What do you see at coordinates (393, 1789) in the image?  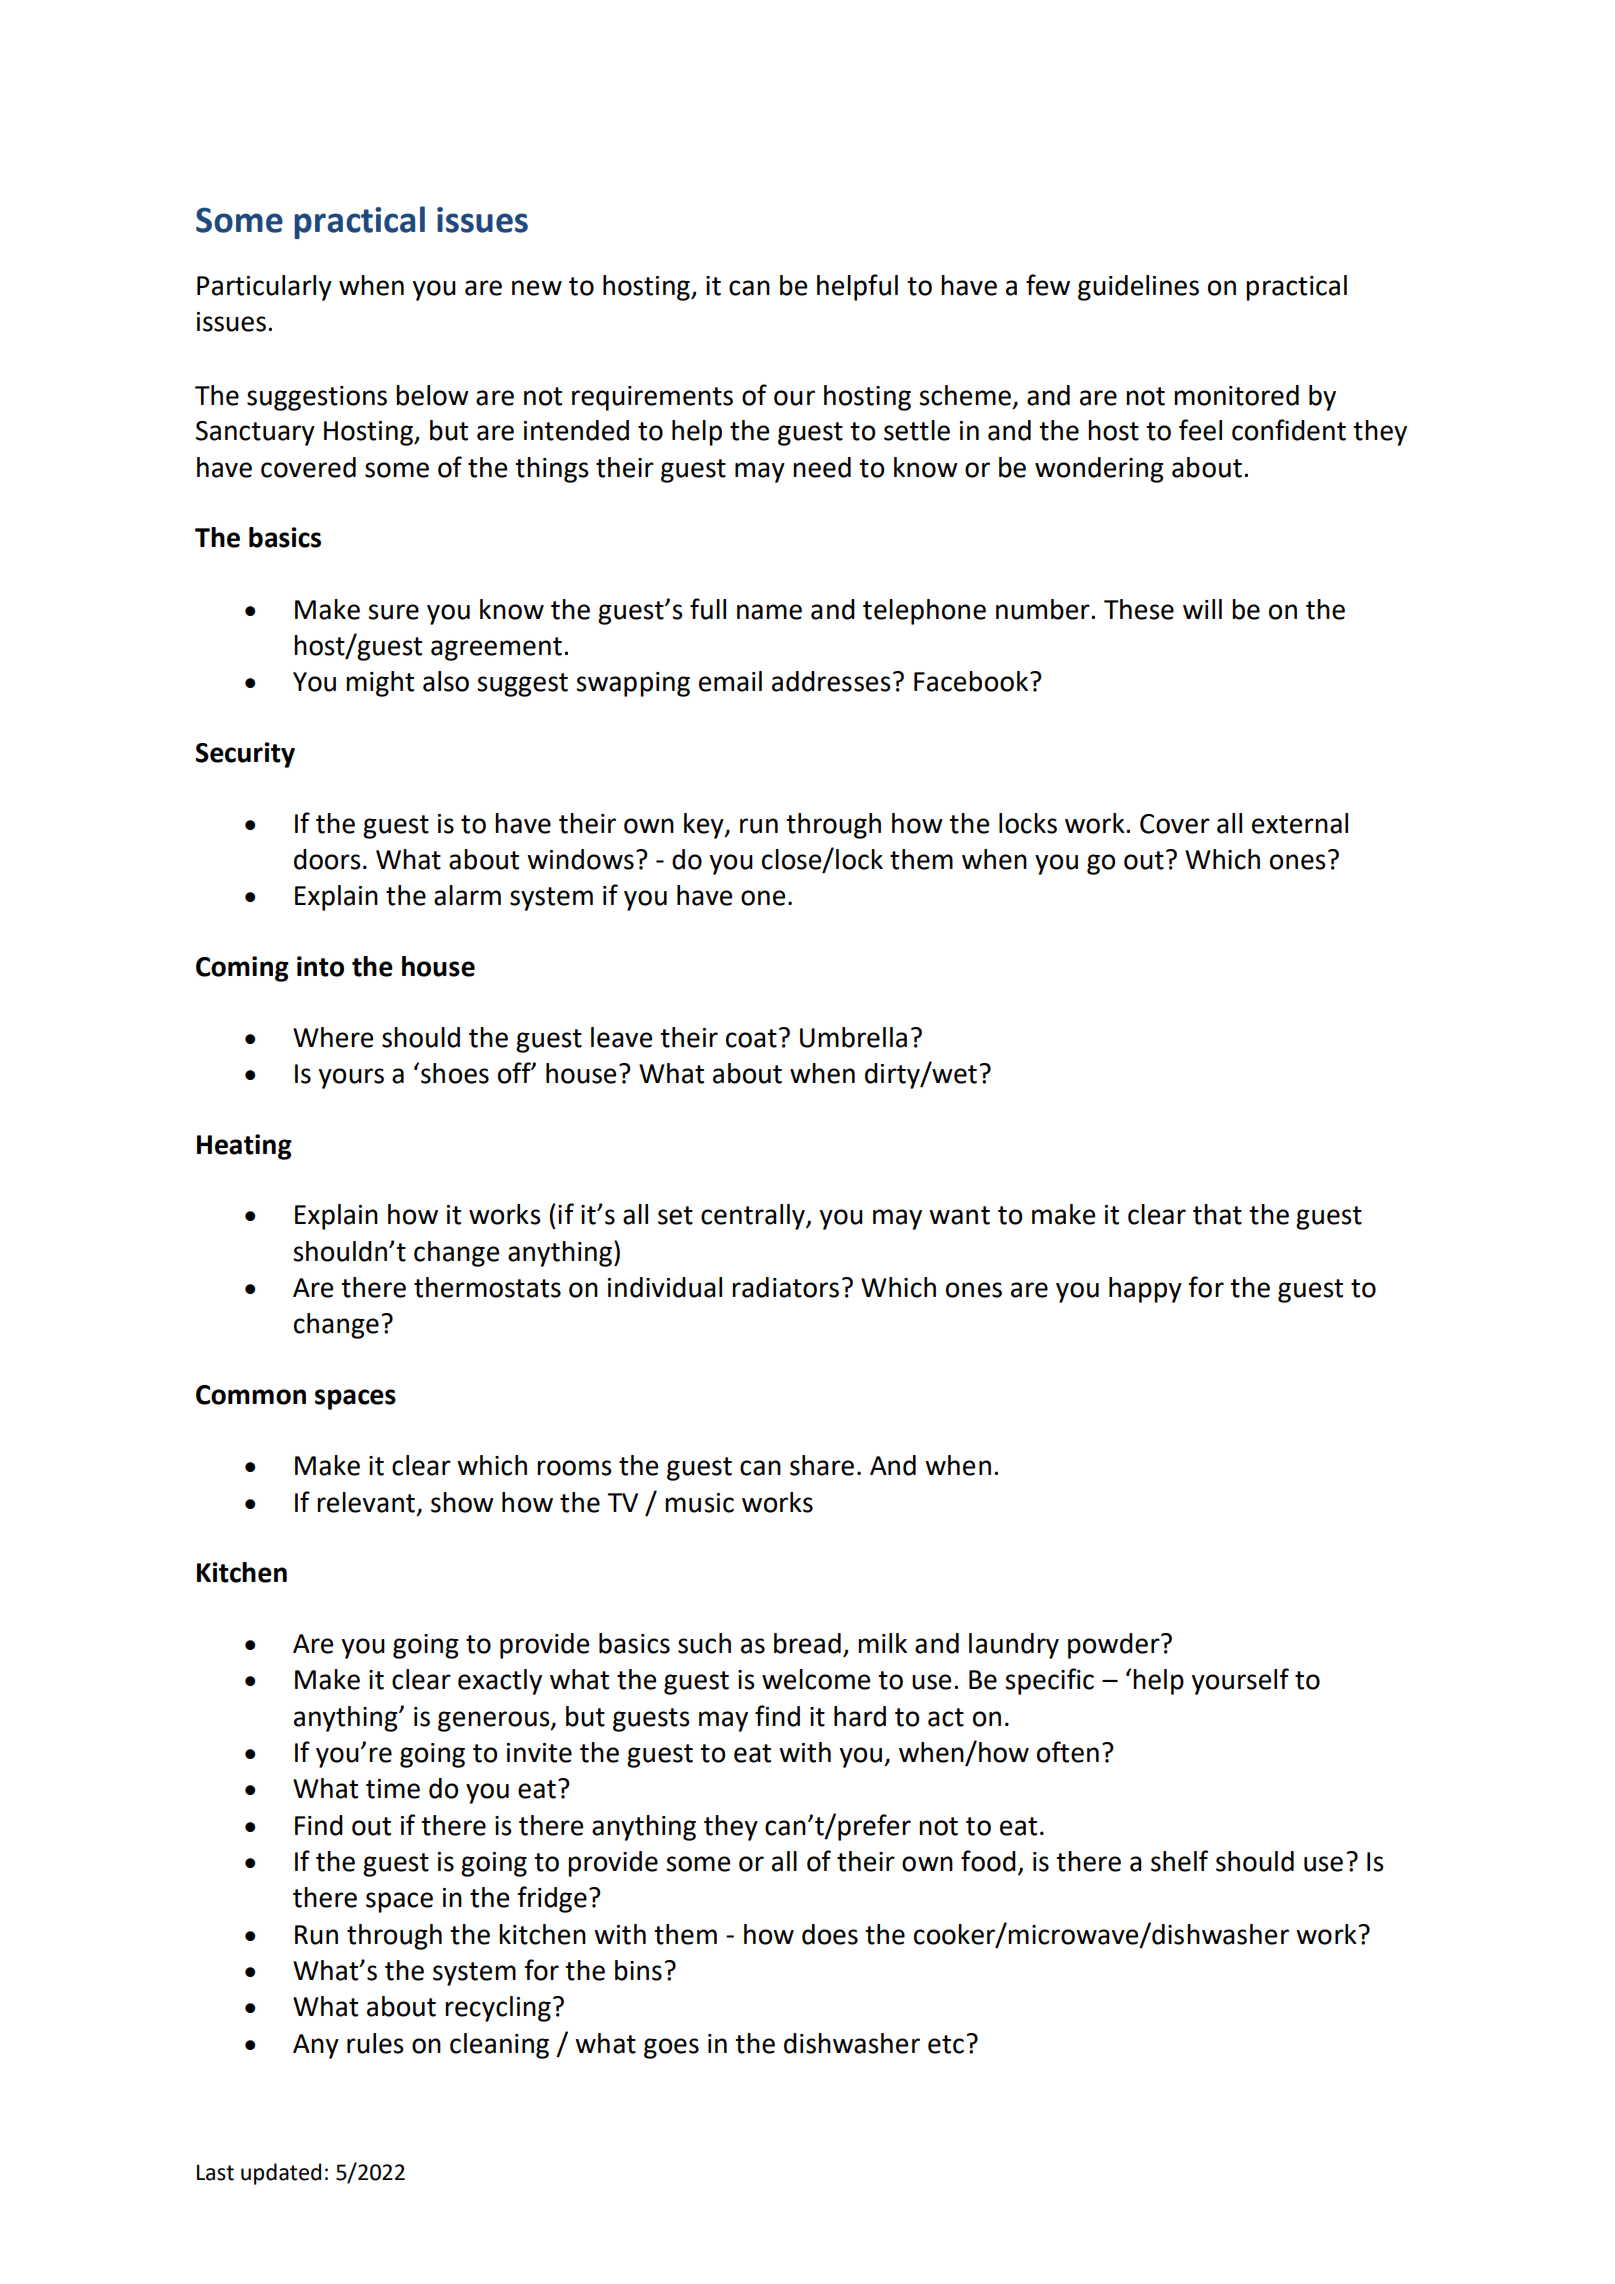 I see `time` at bounding box center [393, 1789].
